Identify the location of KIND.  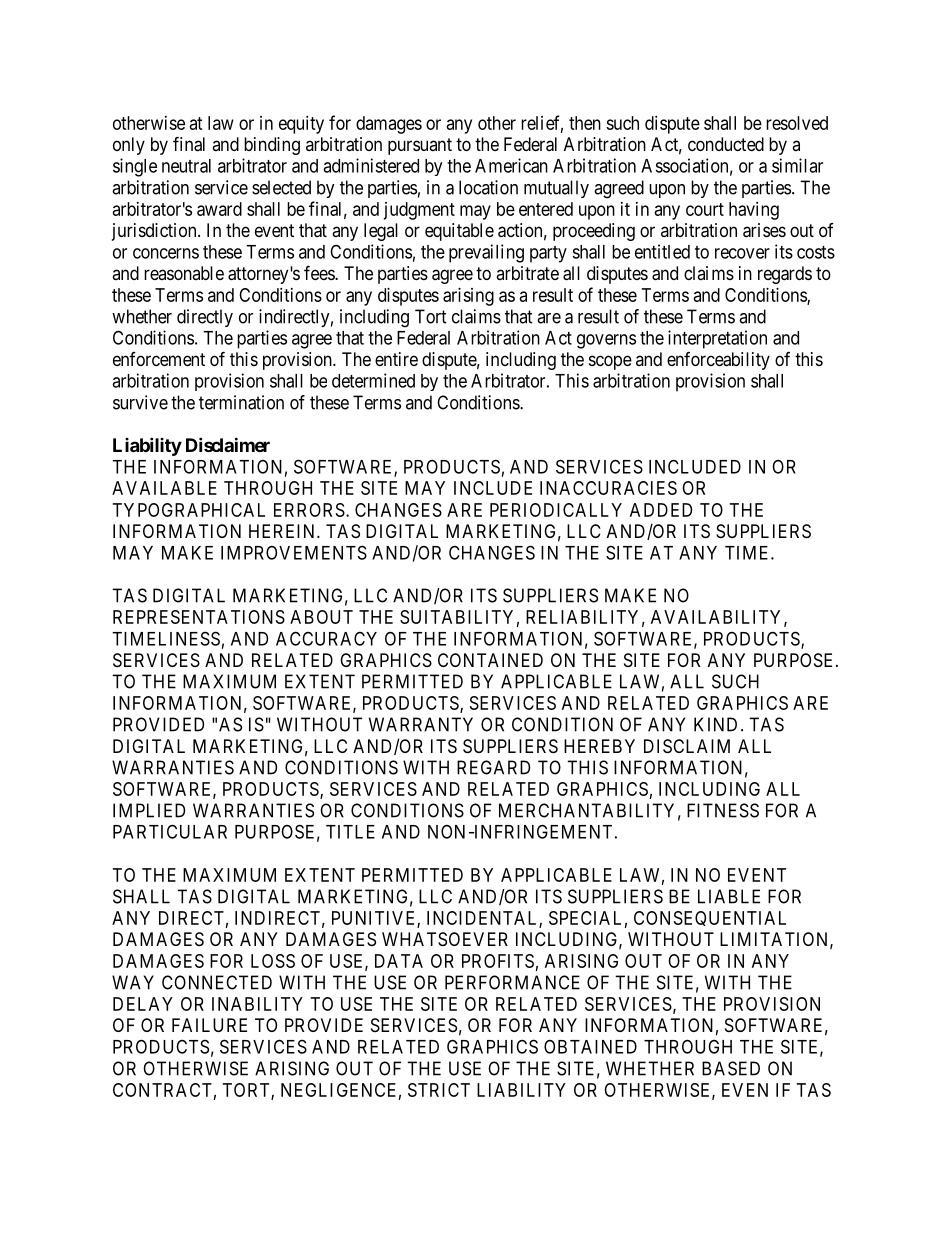
(715, 724).
